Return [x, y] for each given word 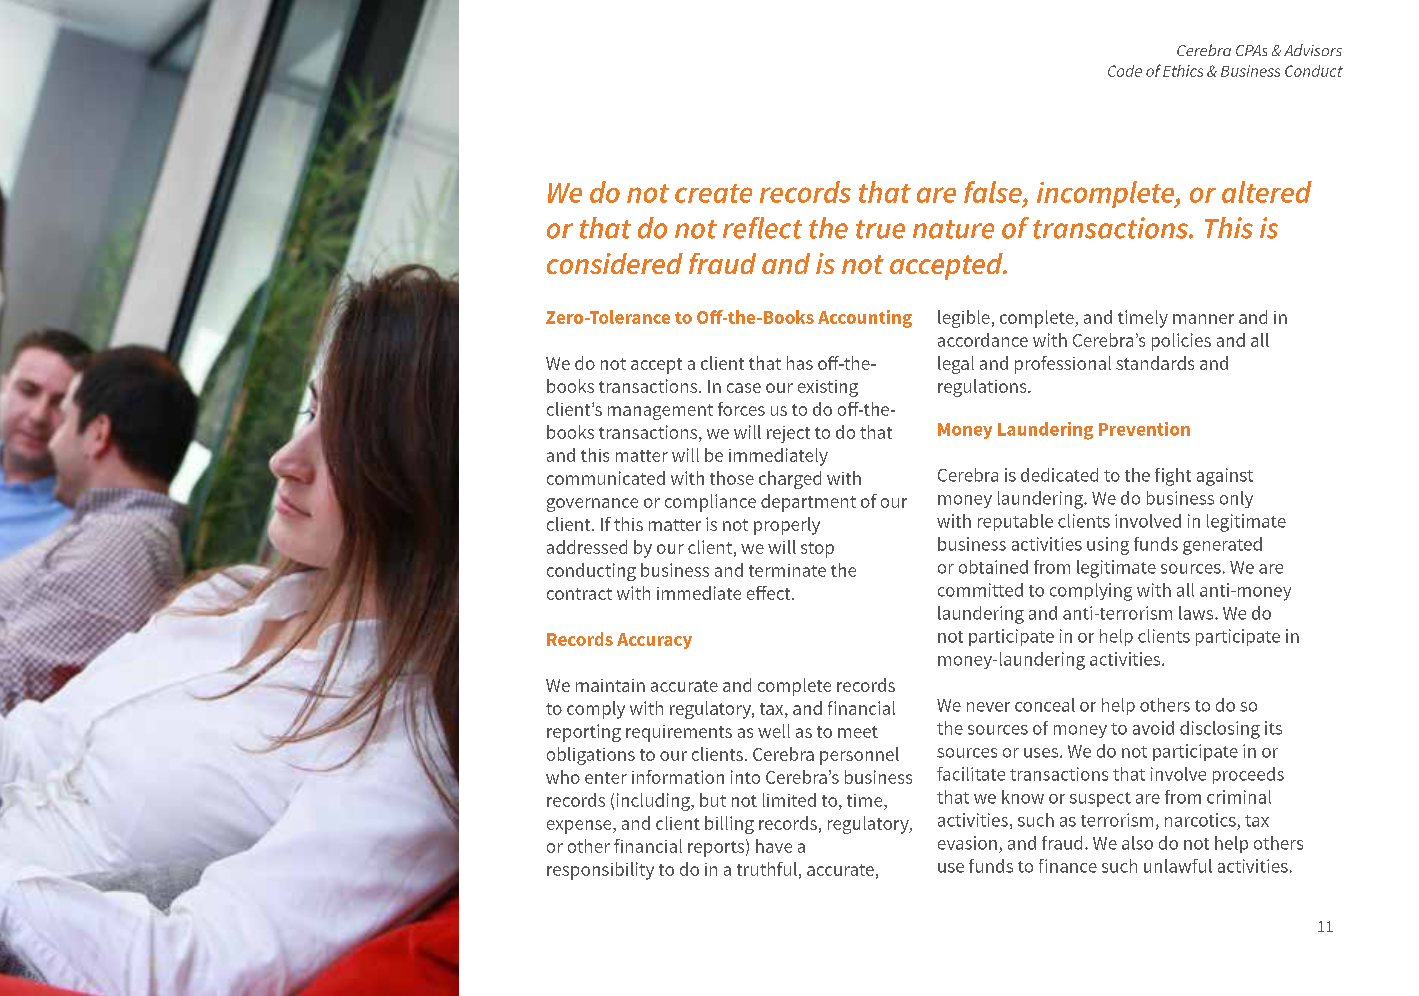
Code [1125, 71]
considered [615, 263]
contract [579, 594]
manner [1203, 319]
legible [964, 319]
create [713, 193]
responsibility [600, 871]
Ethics [1183, 71]
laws [1197, 613]
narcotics [1200, 820]
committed [980, 590]
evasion [967, 843]
